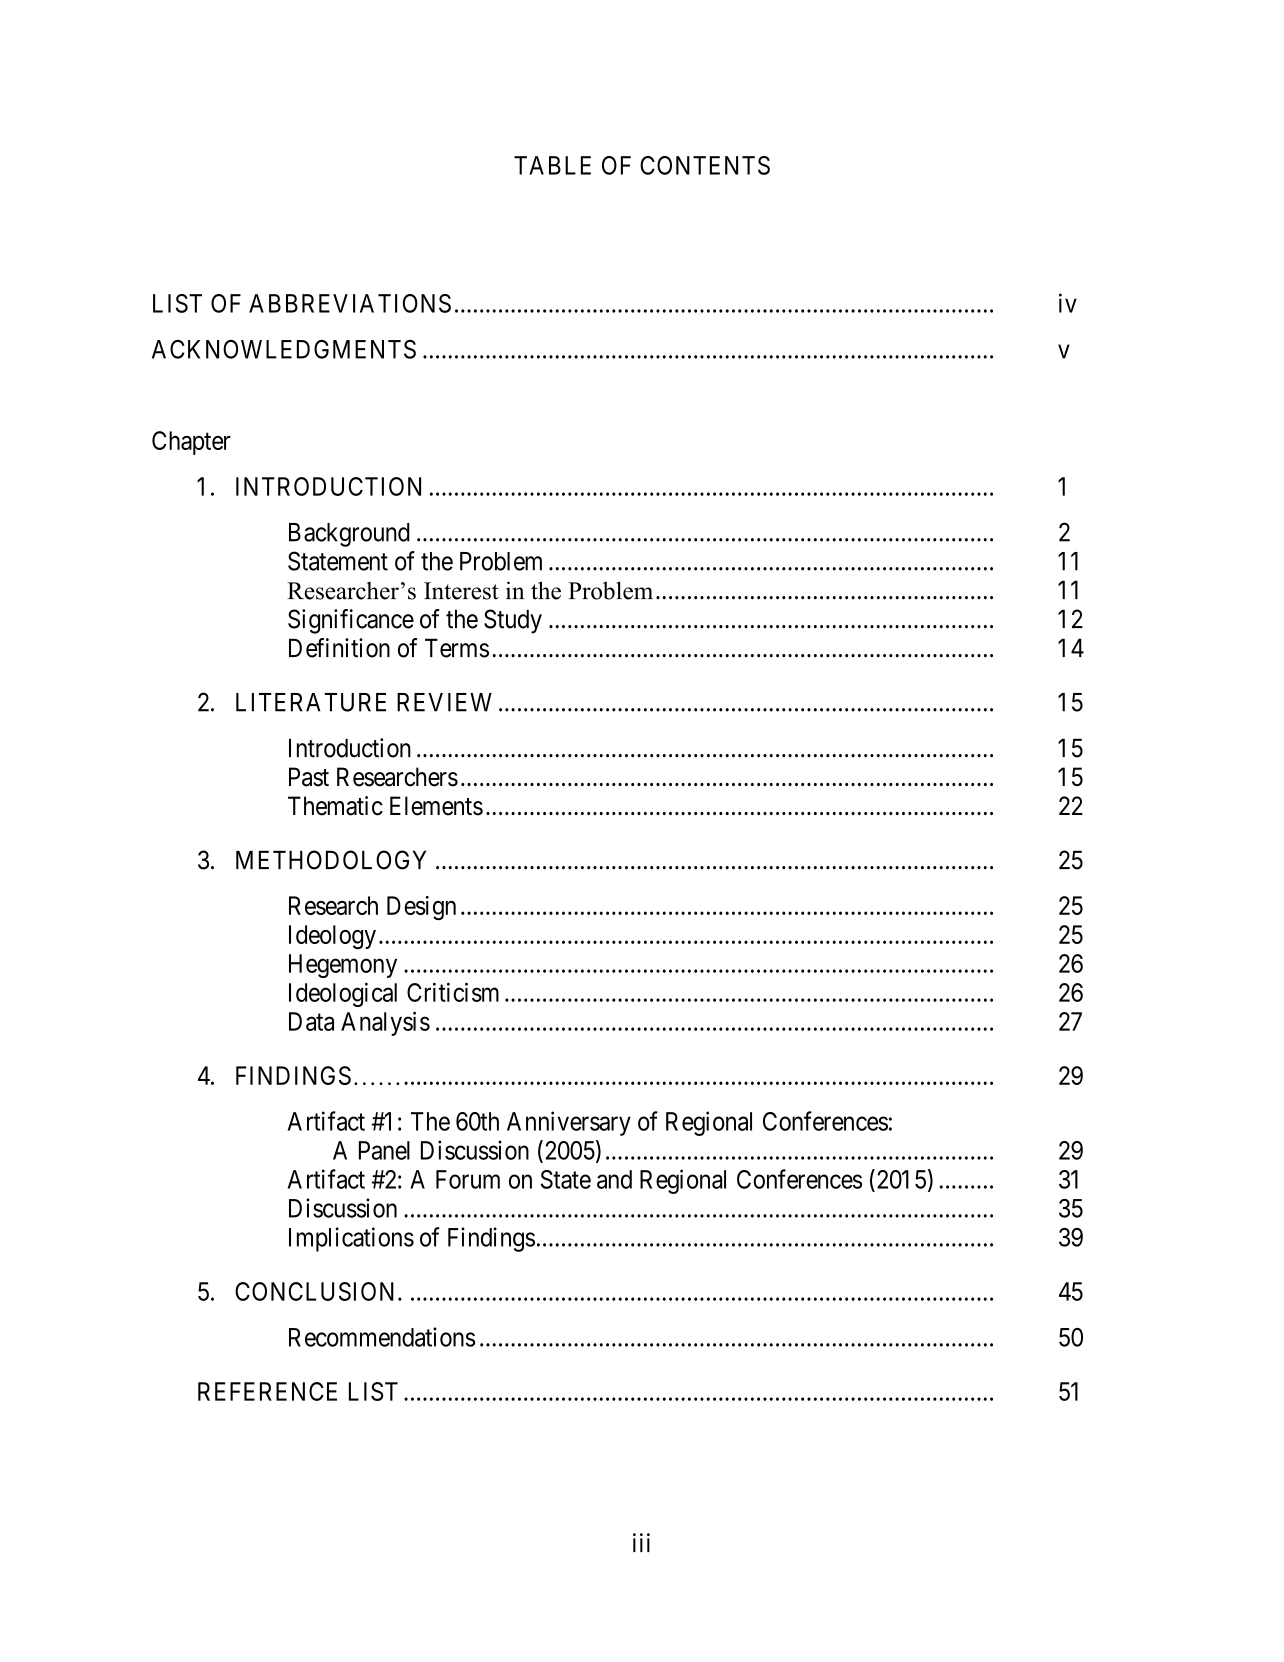 This screenshot has width=1284, height=1662. What do you see at coordinates (317, 1291) in the screenshot?
I see `CONCLUSION` at bounding box center [317, 1291].
